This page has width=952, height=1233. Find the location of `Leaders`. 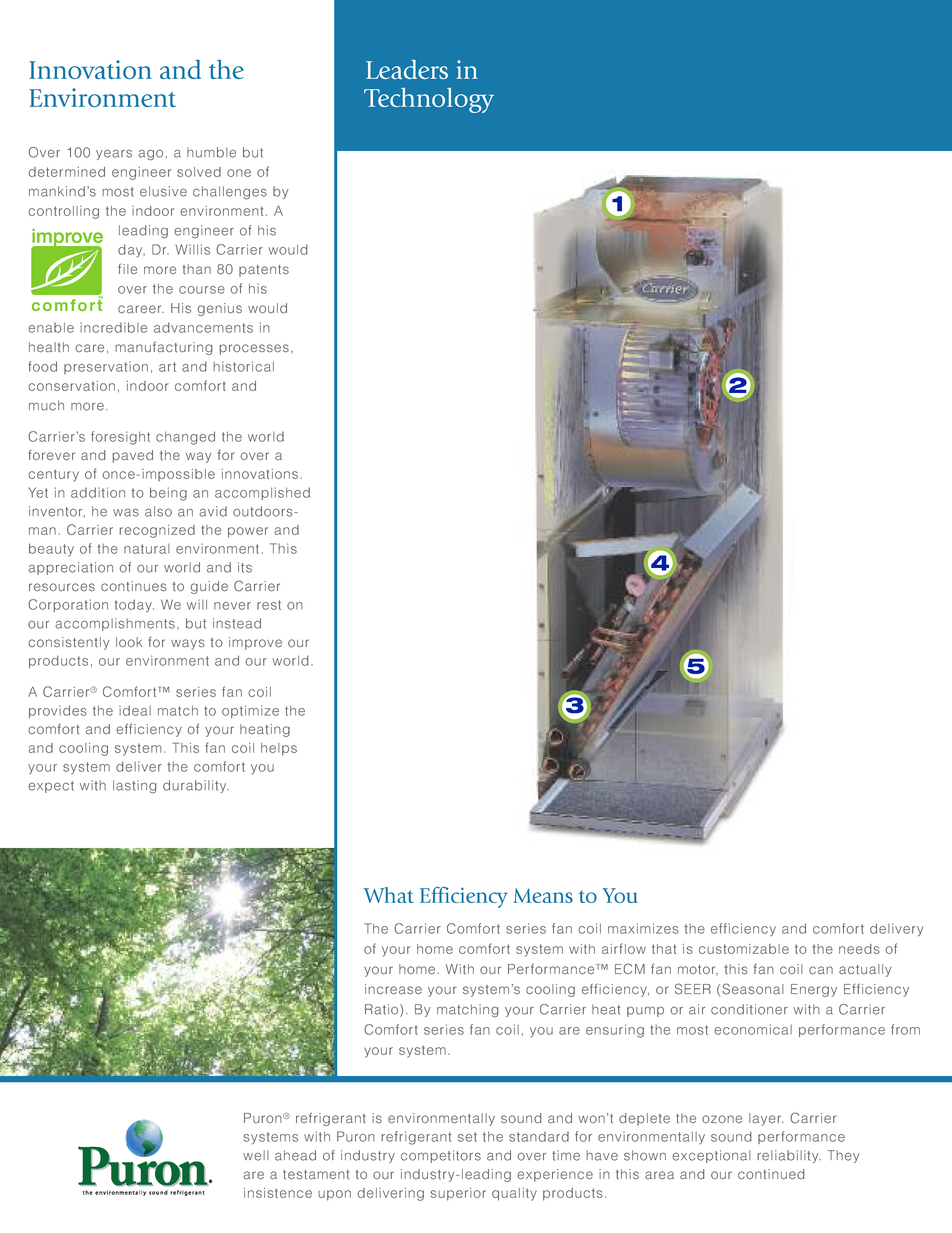

Leaders is located at coordinates (407, 69).
